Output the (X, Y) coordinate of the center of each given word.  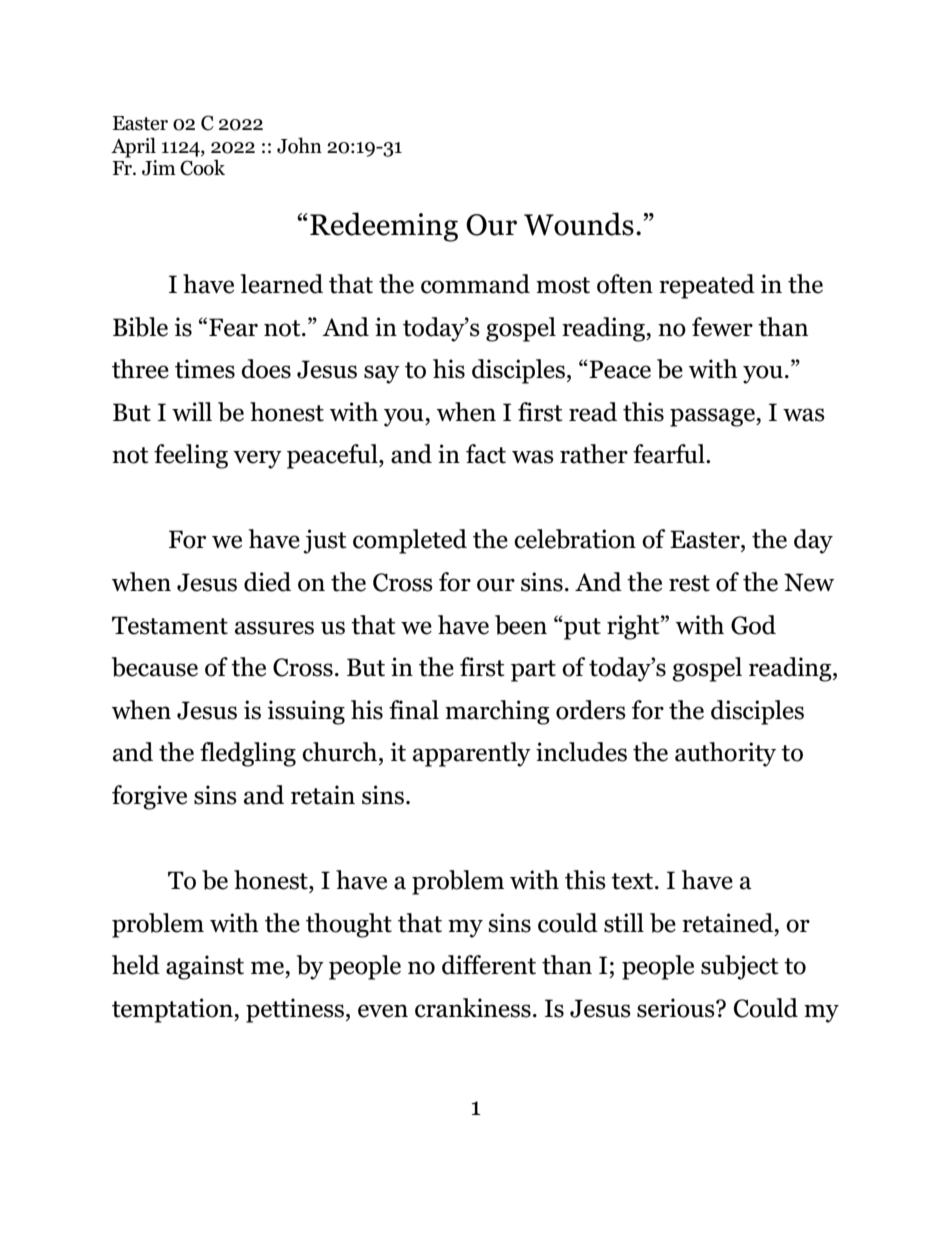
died (267, 582)
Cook (202, 167)
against (205, 967)
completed (410, 541)
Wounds (579, 224)
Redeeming (384, 227)
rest (689, 583)
